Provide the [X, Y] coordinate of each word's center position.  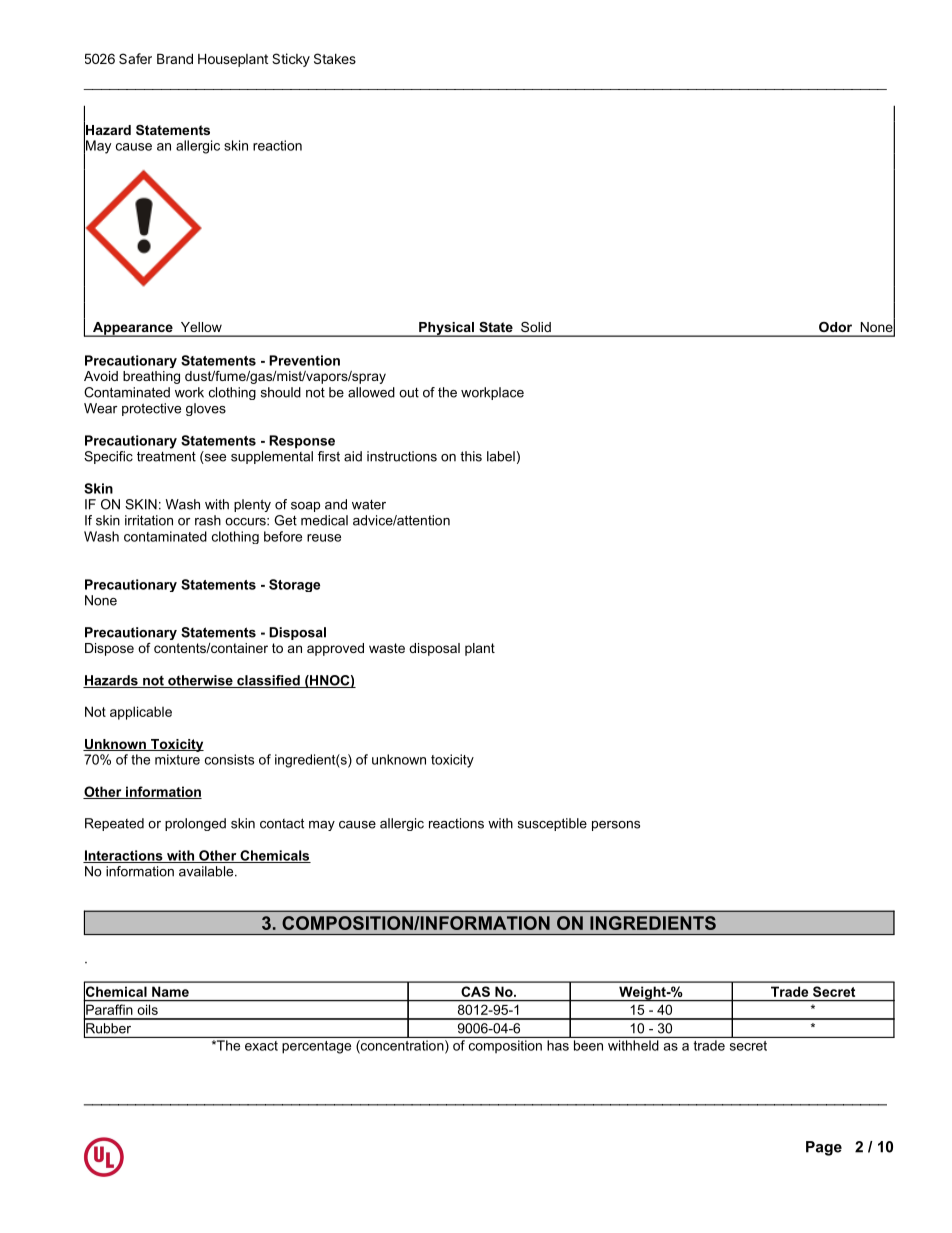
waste [387, 648]
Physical [447, 329]
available [207, 871]
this [471, 456]
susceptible [552, 824]
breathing [151, 377]
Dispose [109, 649]
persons [616, 826]
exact [261, 1046]
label [501, 456]
